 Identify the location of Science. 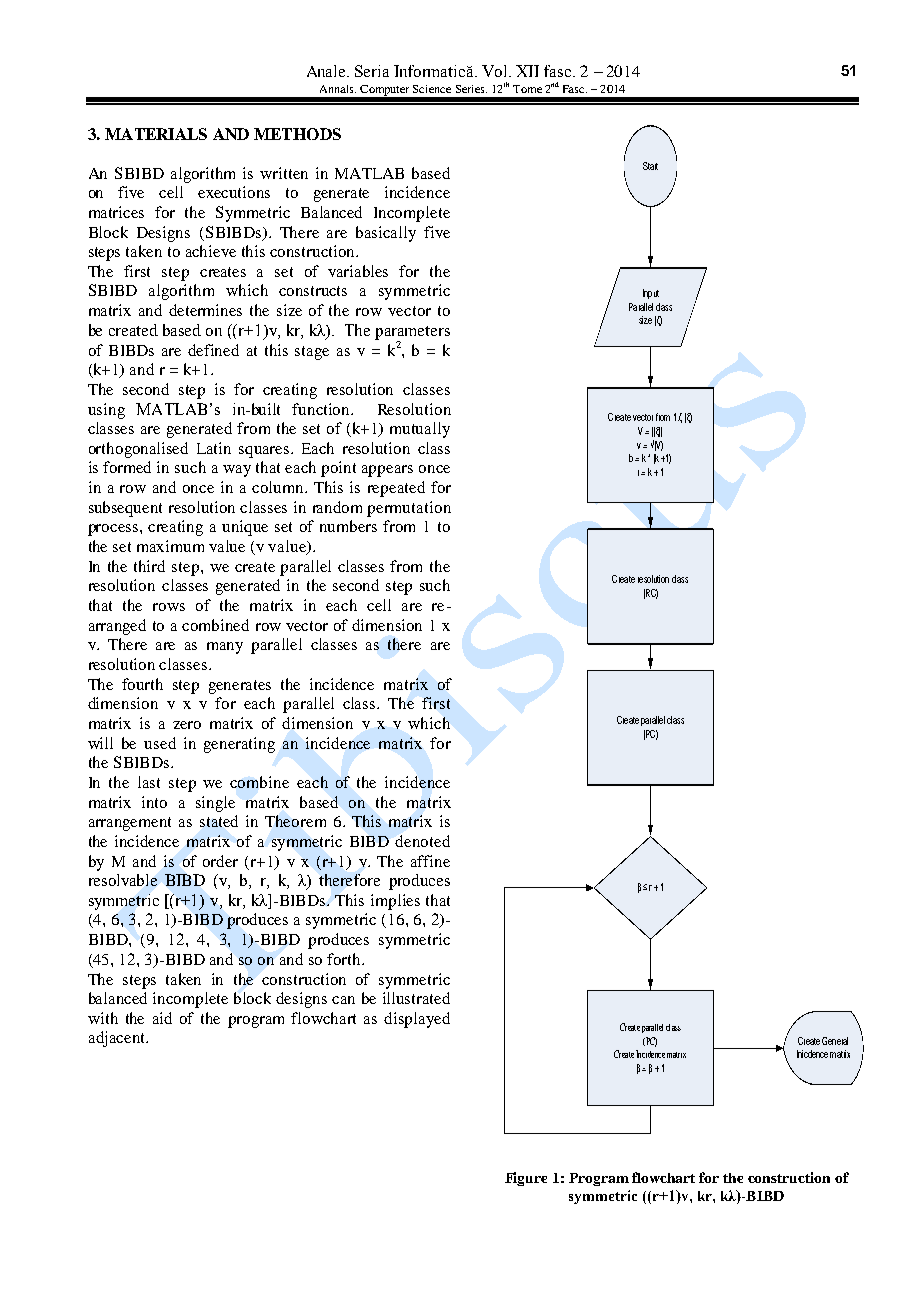
(432, 89).
